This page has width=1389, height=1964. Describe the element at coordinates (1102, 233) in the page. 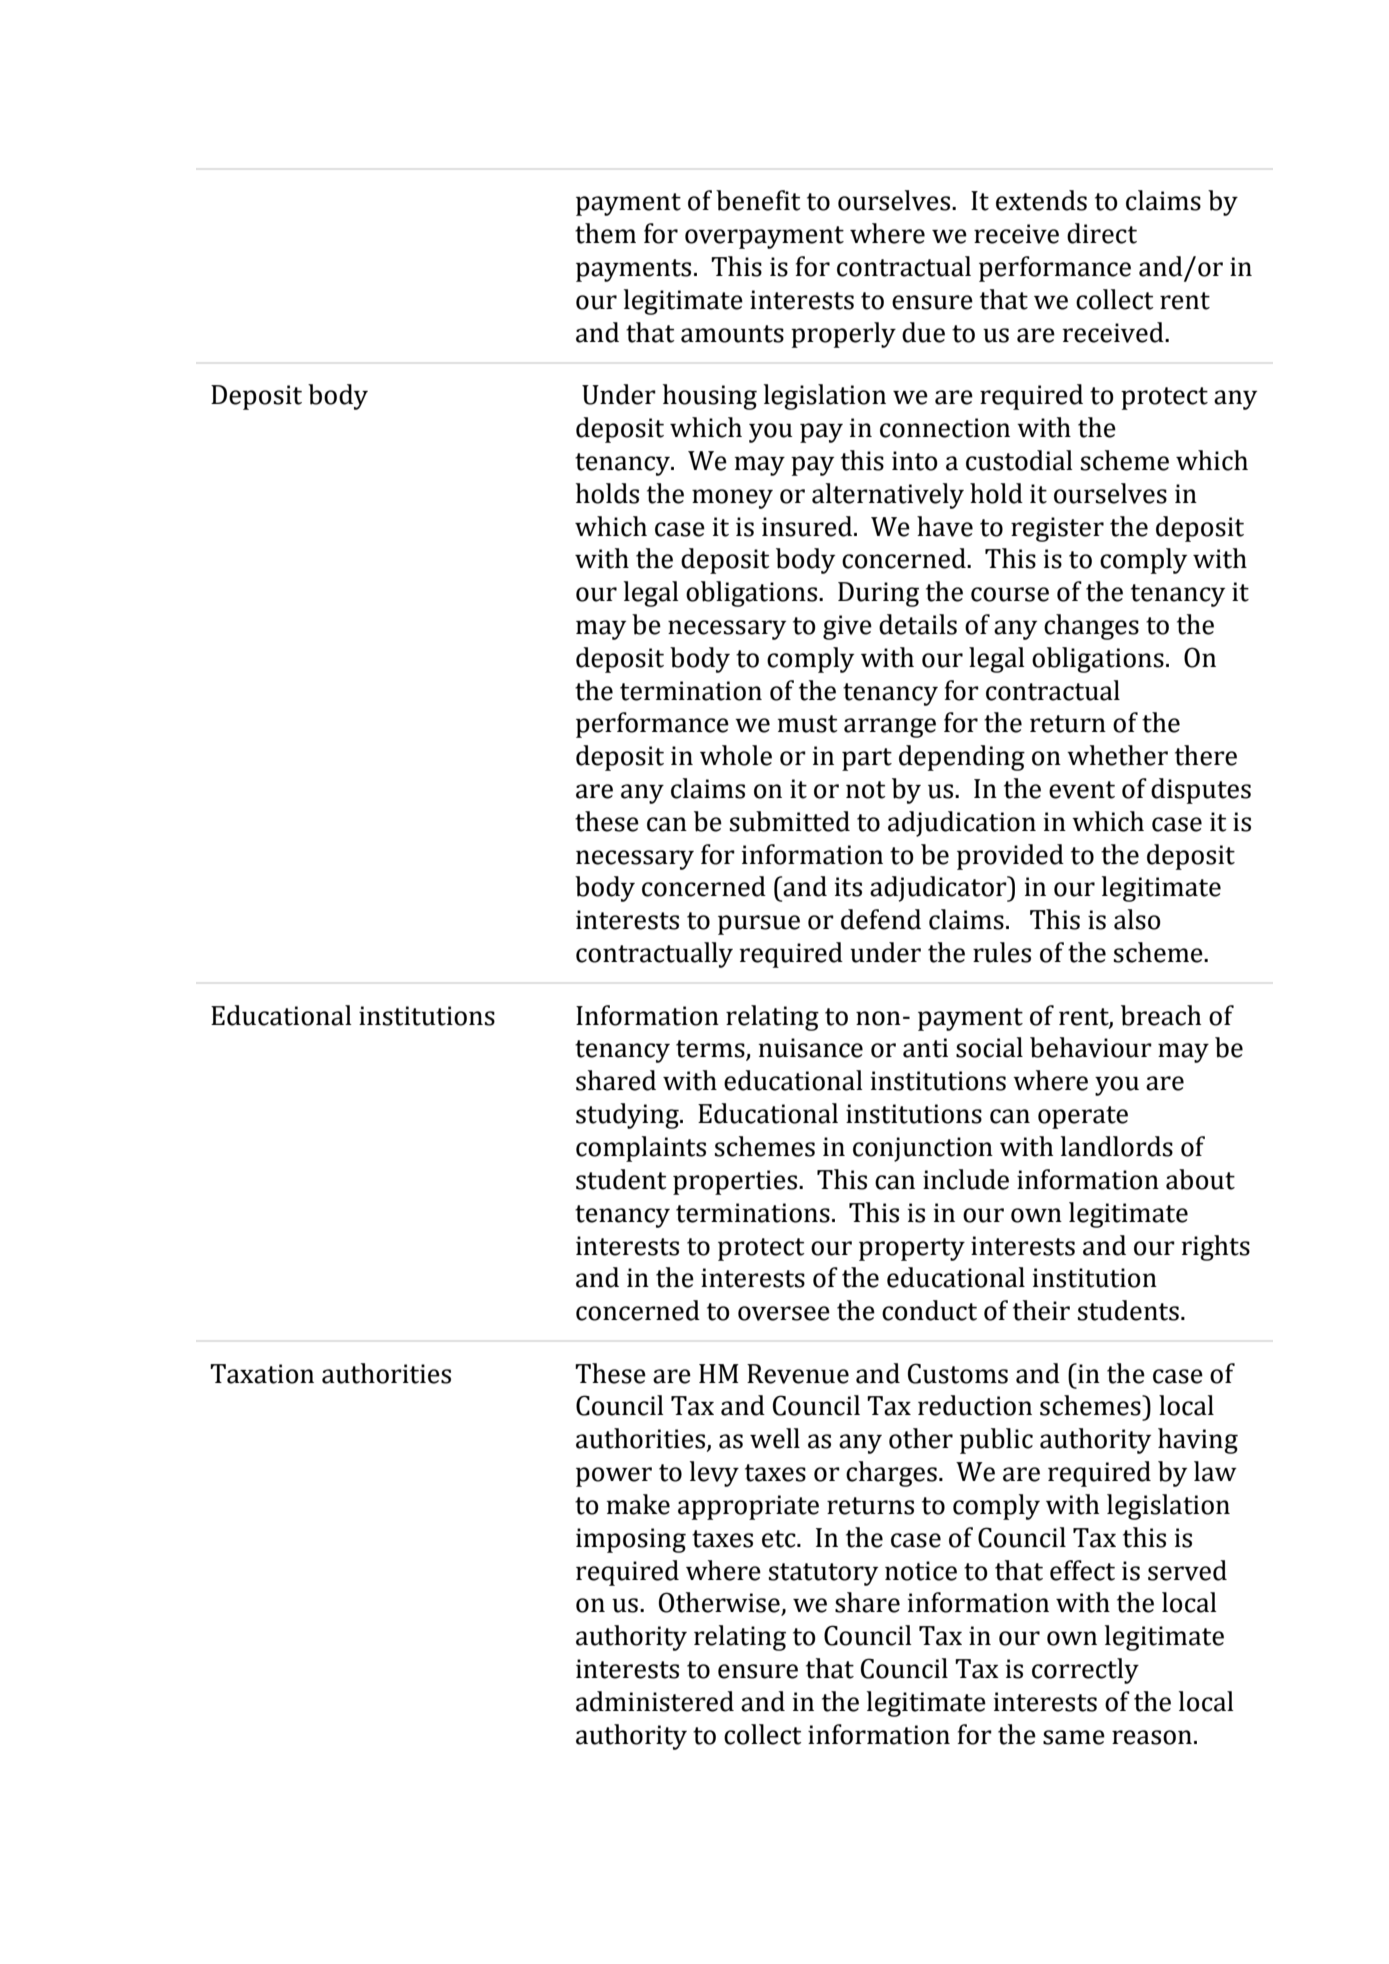

I see `direct` at that location.
